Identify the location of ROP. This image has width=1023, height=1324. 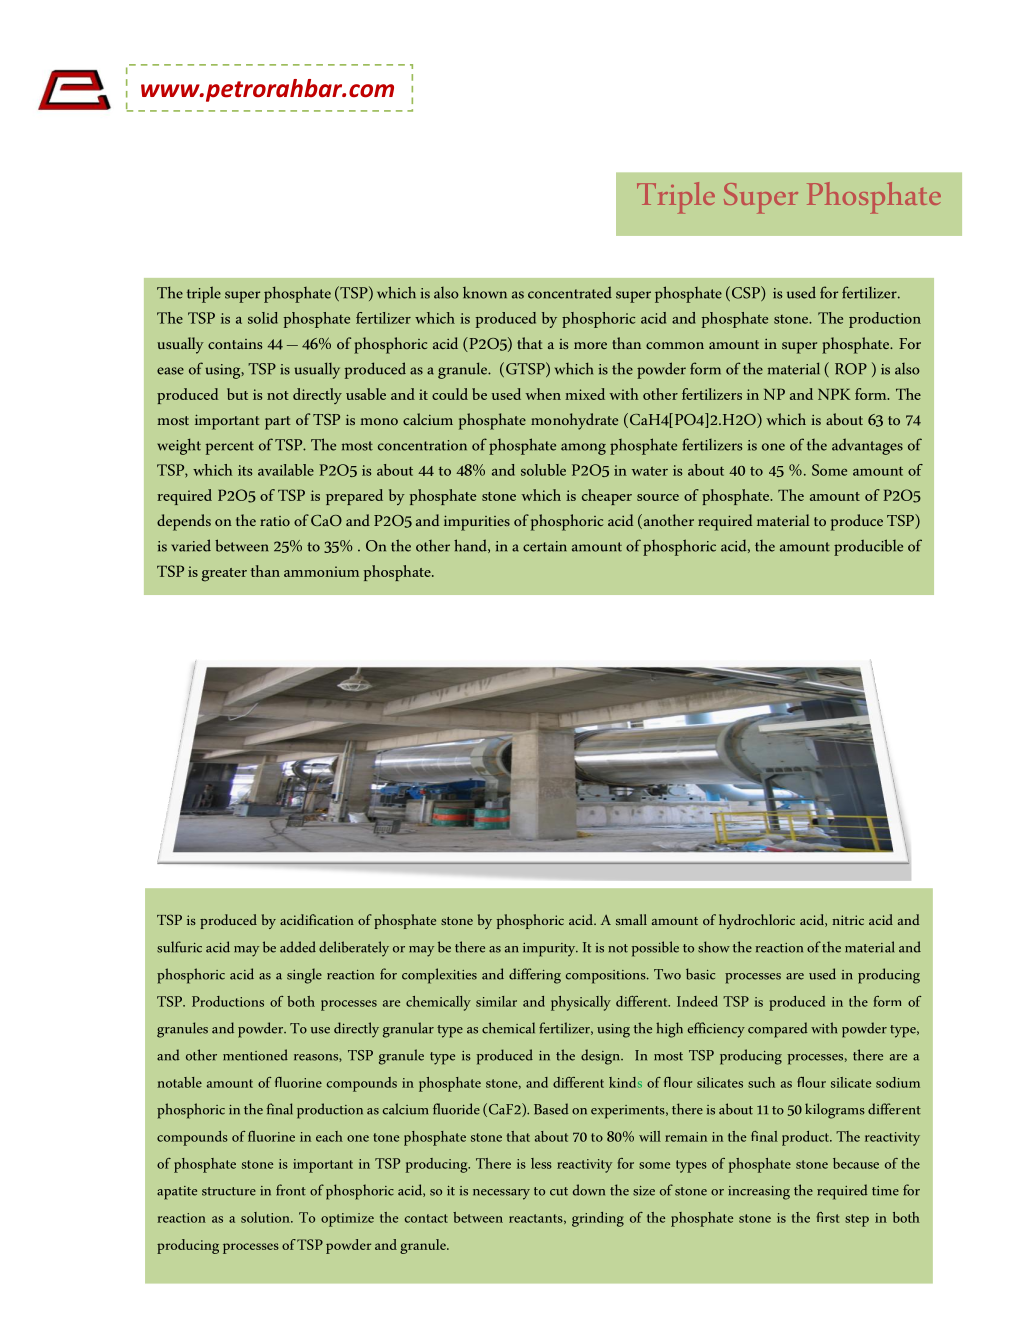
(851, 369).
